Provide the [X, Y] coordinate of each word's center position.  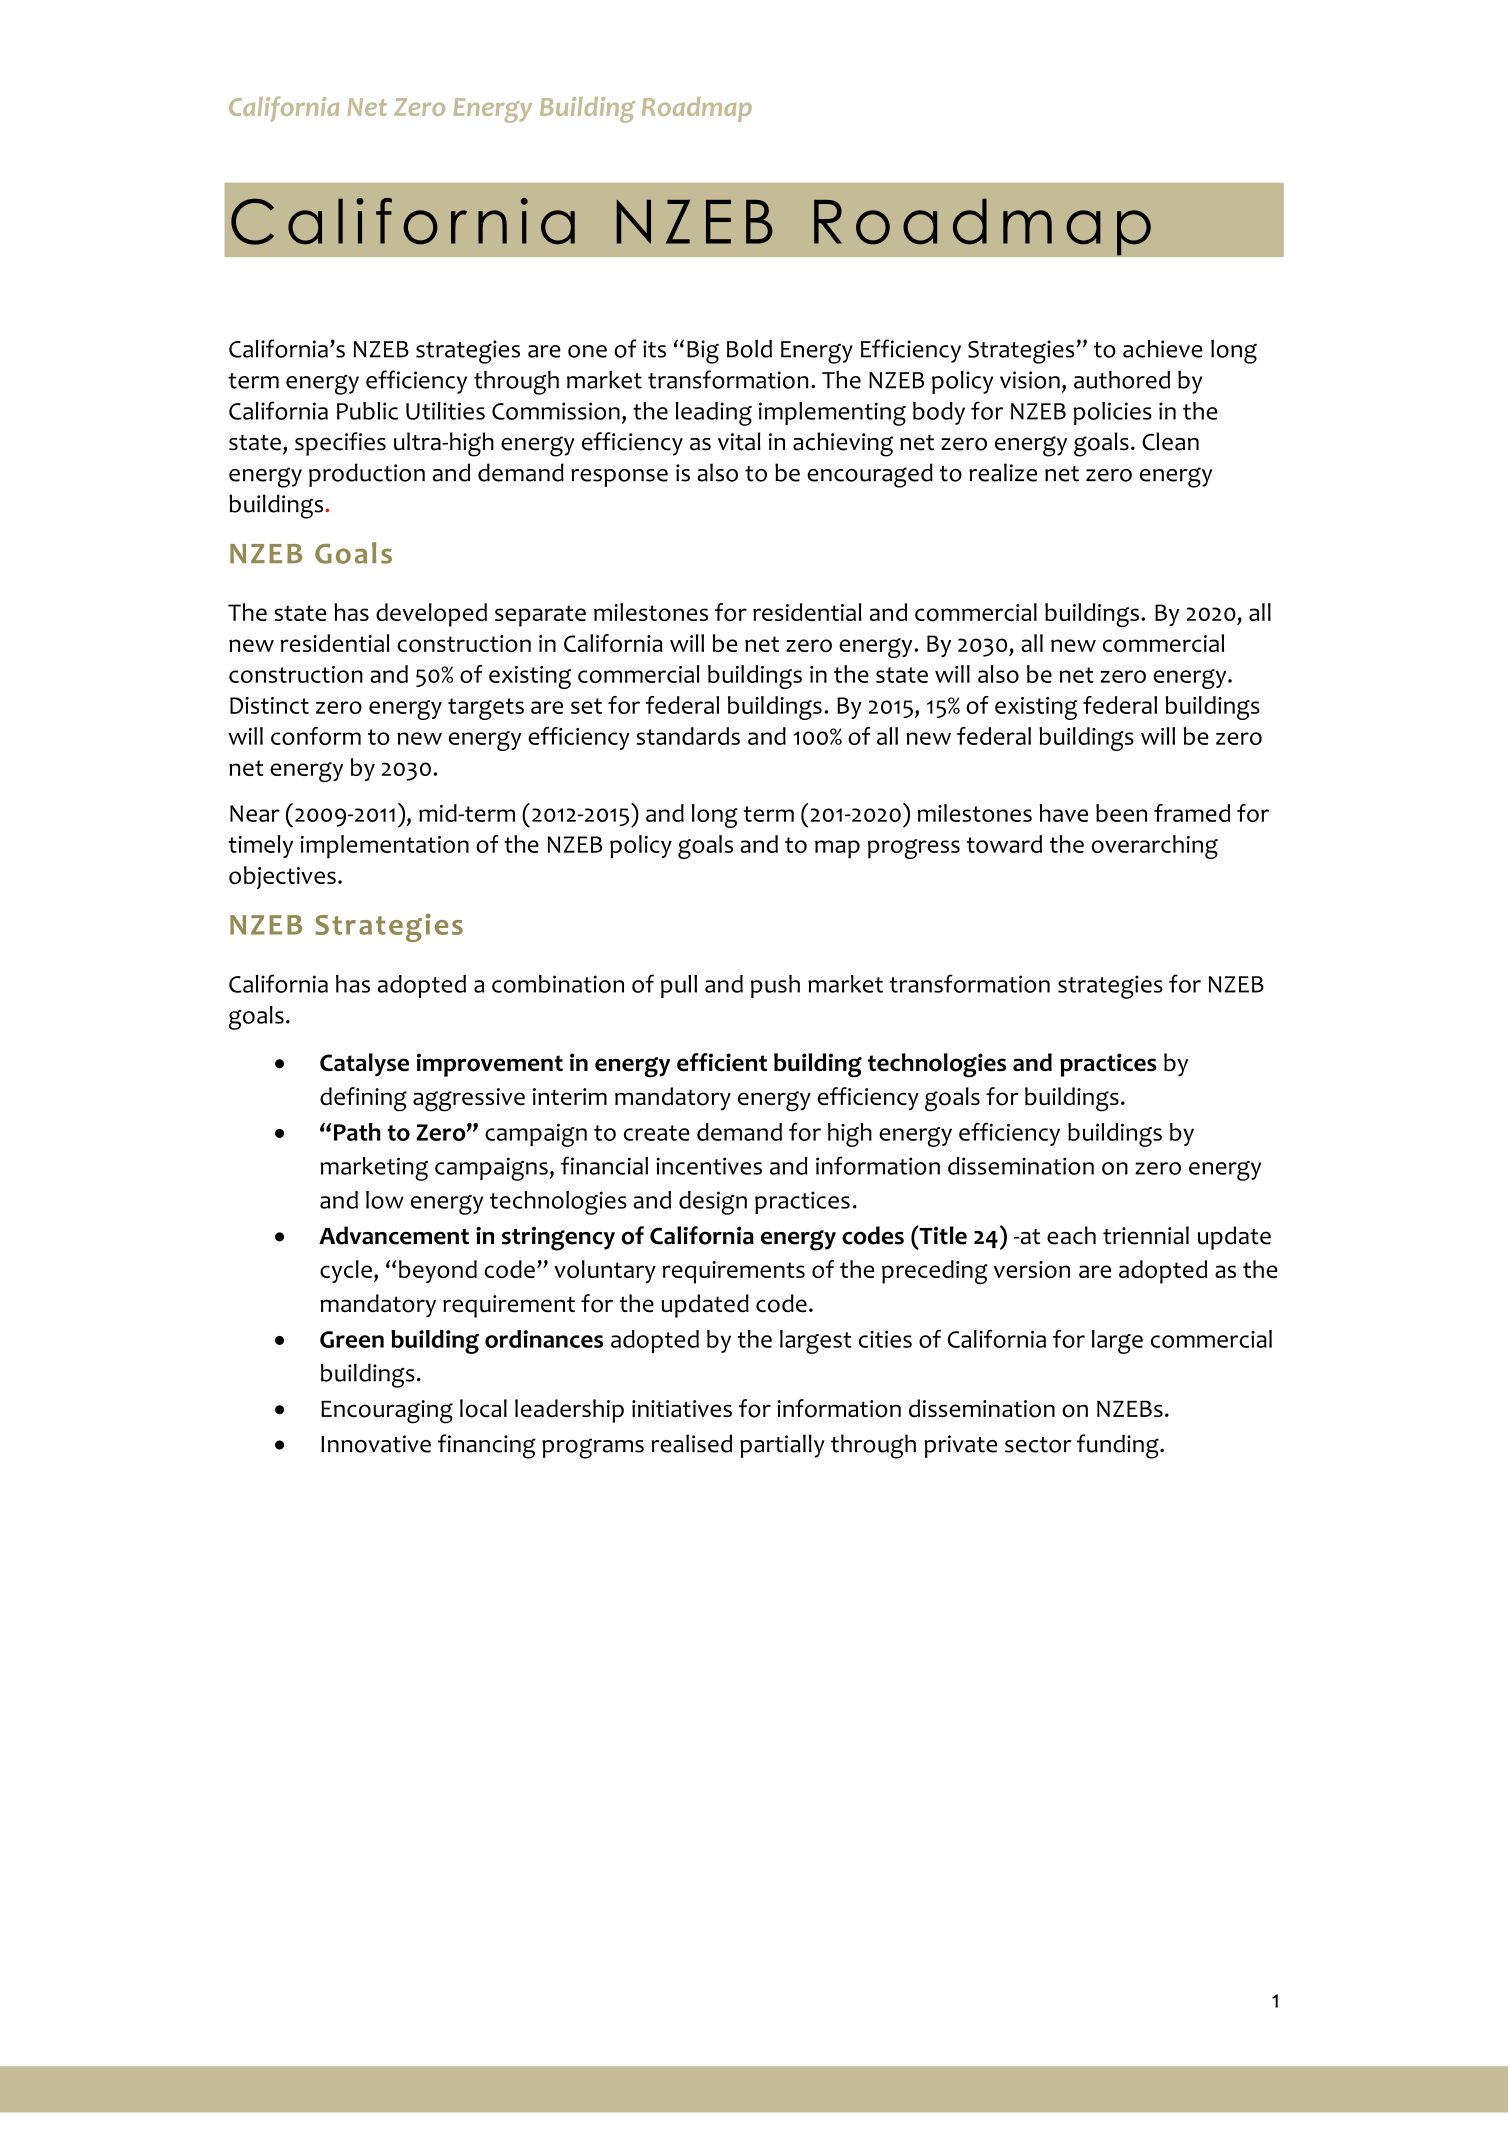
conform [316, 736]
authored [1122, 380]
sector [1038, 1445]
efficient [722, 1062]
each [1071, 1235]
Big [703, 352]
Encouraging [387, 1412]
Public [367, 411]
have [1064, 813]
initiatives [682, 1409]
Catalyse [364, 1065]
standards [688, 736]
